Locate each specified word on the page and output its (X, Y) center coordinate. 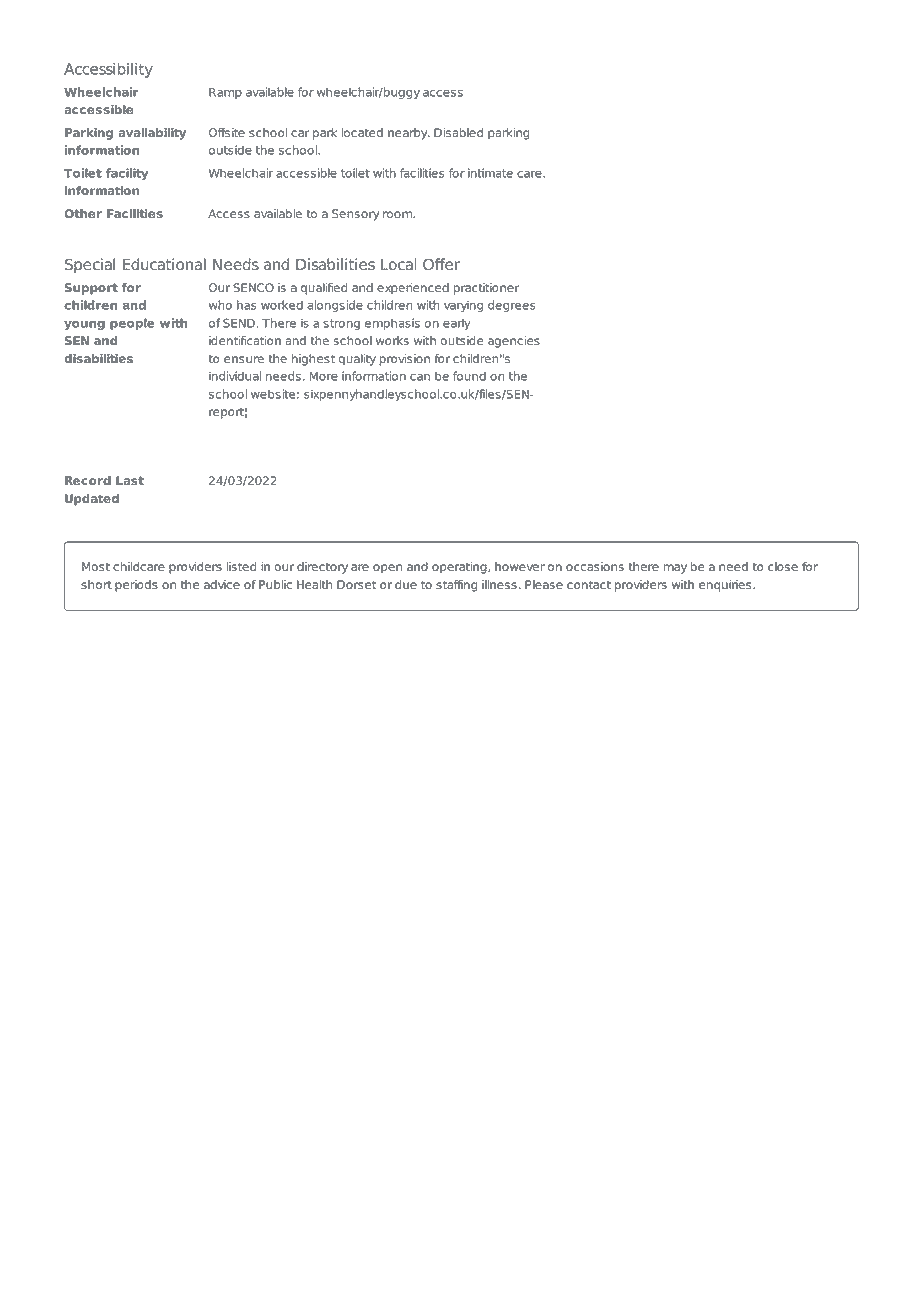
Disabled (458, 132)
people (132, 324)
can (420, 377)
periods (136, 586)
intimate (490, 173)
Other (83, 213)
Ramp (225, 93)
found (469, 376)
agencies (514, 342)
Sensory (355, 215)
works (392, 340)
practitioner (486, 289)
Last (130, 480)
